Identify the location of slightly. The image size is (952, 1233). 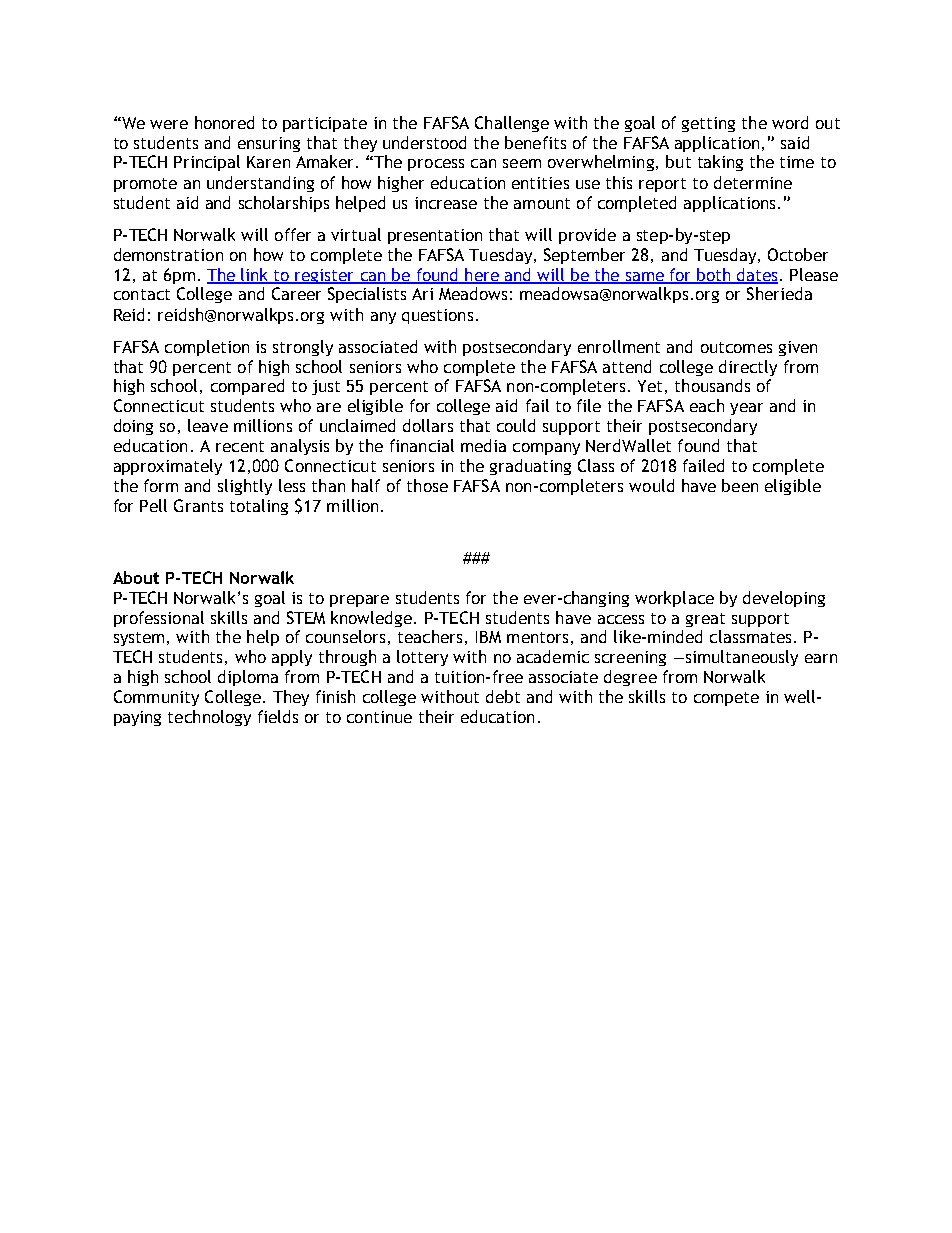
(245, 487).
